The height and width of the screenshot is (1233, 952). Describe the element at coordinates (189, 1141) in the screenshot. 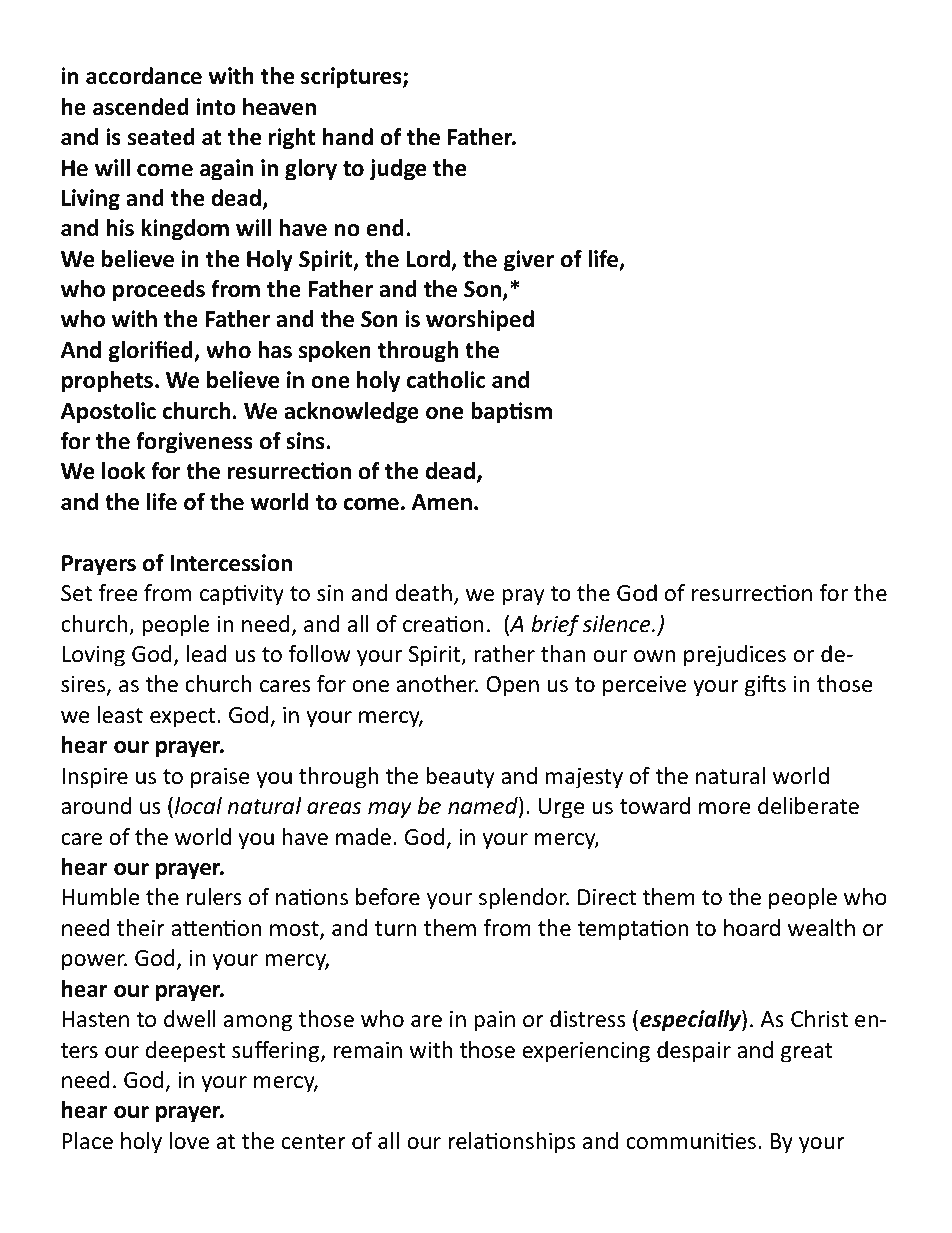

I see `love` at that location.
